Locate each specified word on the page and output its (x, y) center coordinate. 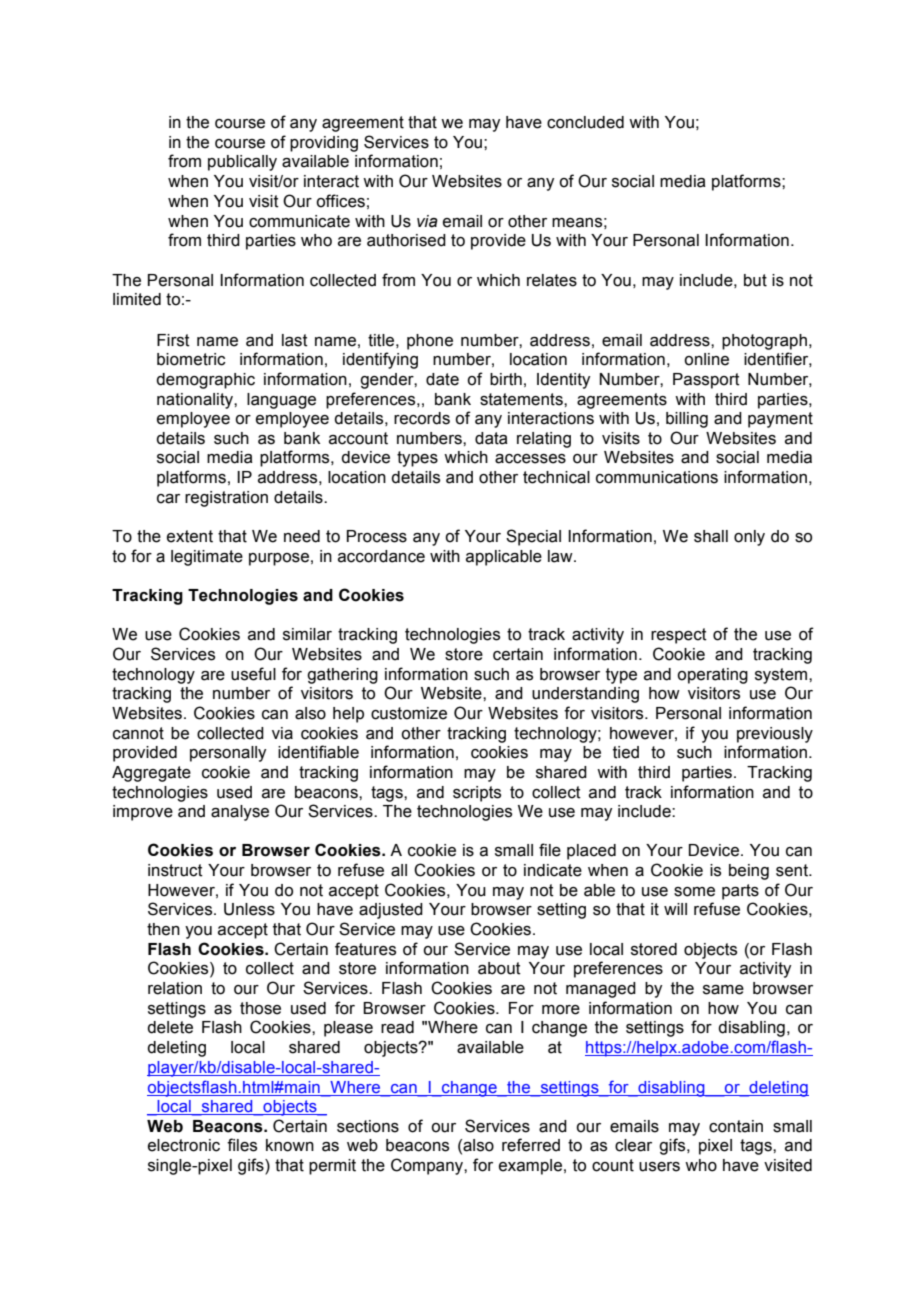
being (749, 872)
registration (226, 499)
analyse (240, 813)
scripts (477, 794)
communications (657, 477)
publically (242, 163)
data (491, 438)
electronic (184, 1145)
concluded (585, 122)
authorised (406, 240)
